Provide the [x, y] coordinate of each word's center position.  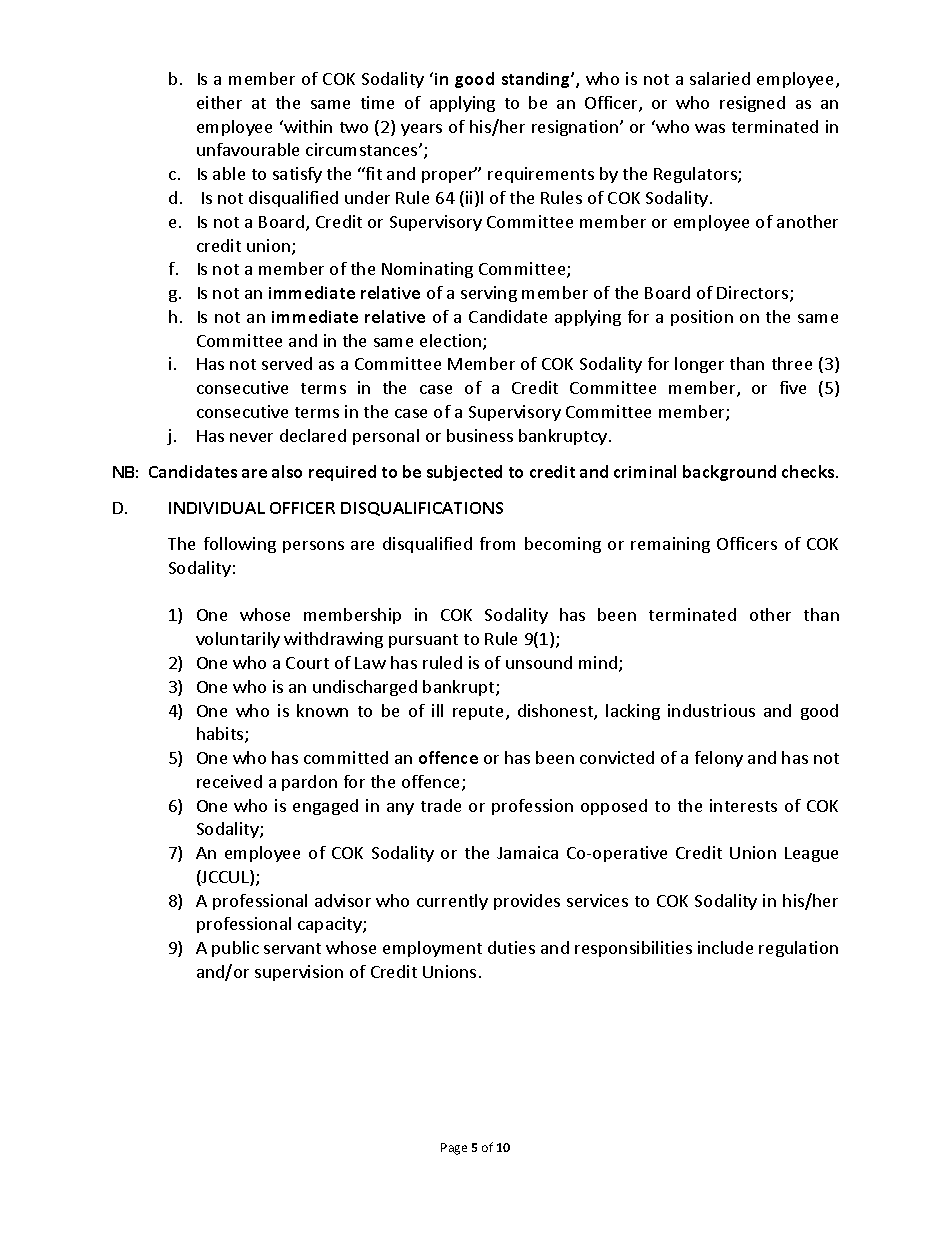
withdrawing [333, 640]
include [725, 947]
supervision [299, 973]
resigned [752, 104]
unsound [539, 662]
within [307, 126]
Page [454, 1149]
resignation [576, 128]
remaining [670, 545]
